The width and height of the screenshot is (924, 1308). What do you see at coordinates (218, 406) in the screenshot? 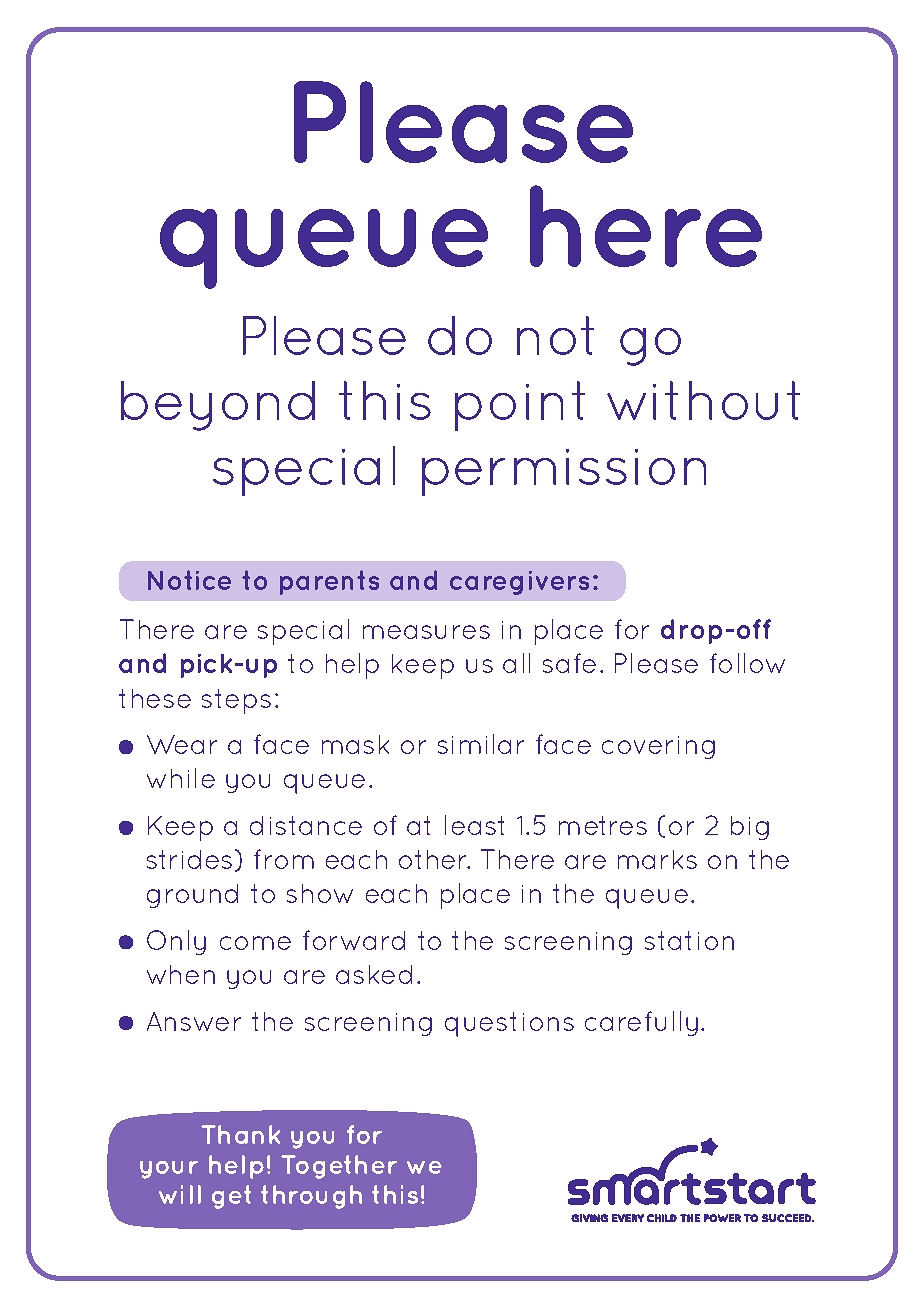
I see `beyond` at bounding box center [218, 406].
